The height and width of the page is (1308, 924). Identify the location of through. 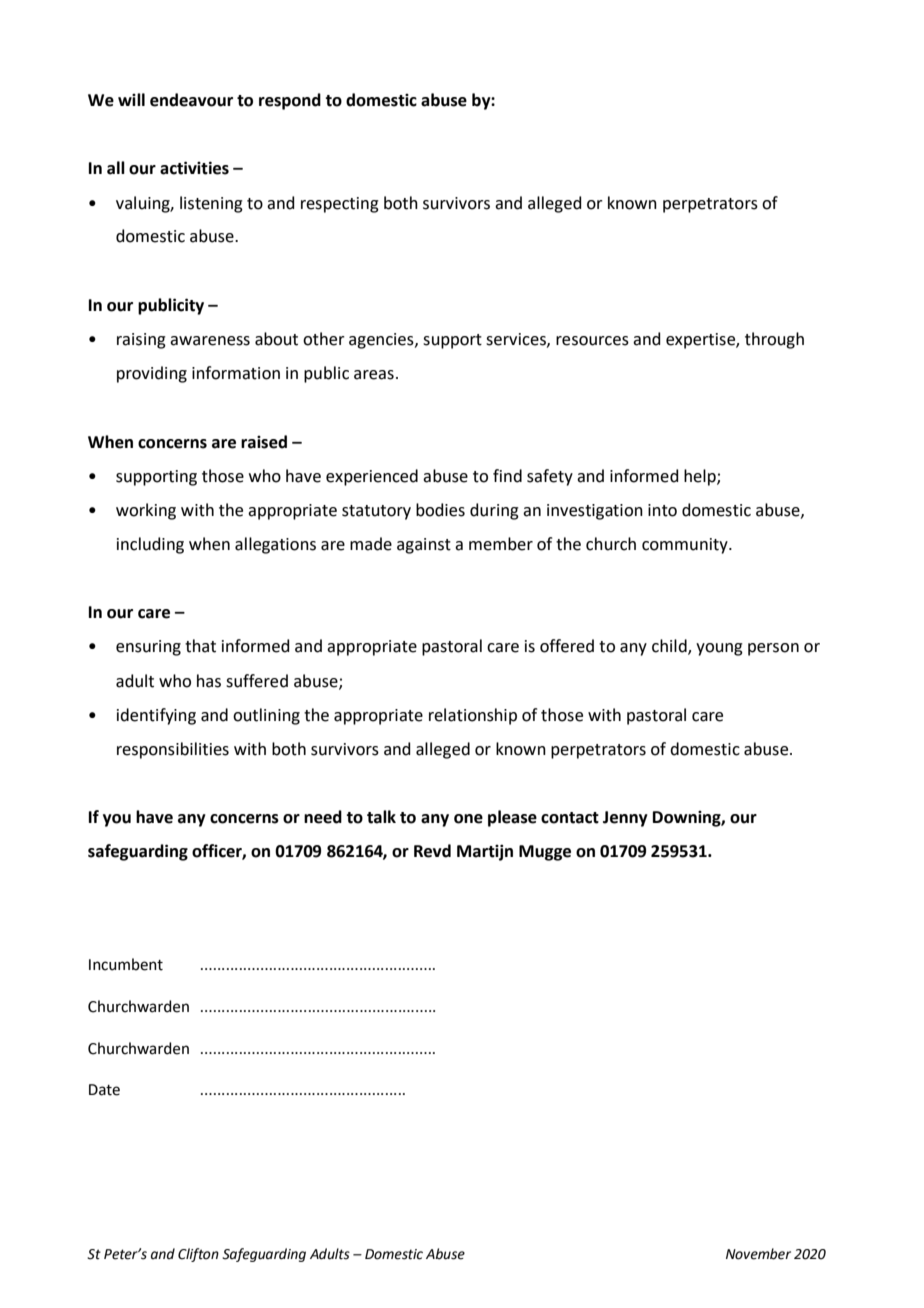
(774, 340).
